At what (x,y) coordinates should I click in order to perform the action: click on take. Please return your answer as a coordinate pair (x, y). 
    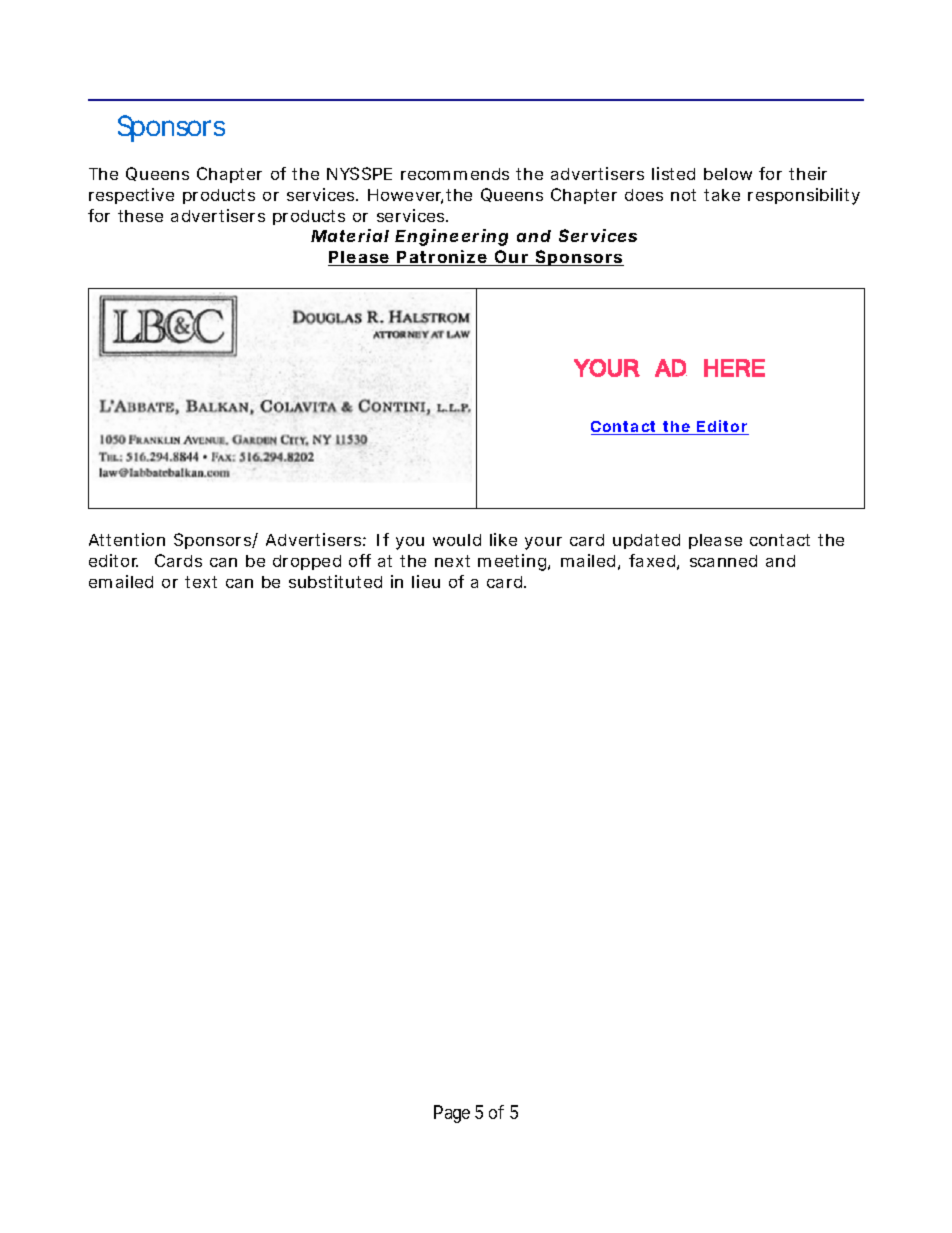
    Looking at the image, I should click on (722, 195).
